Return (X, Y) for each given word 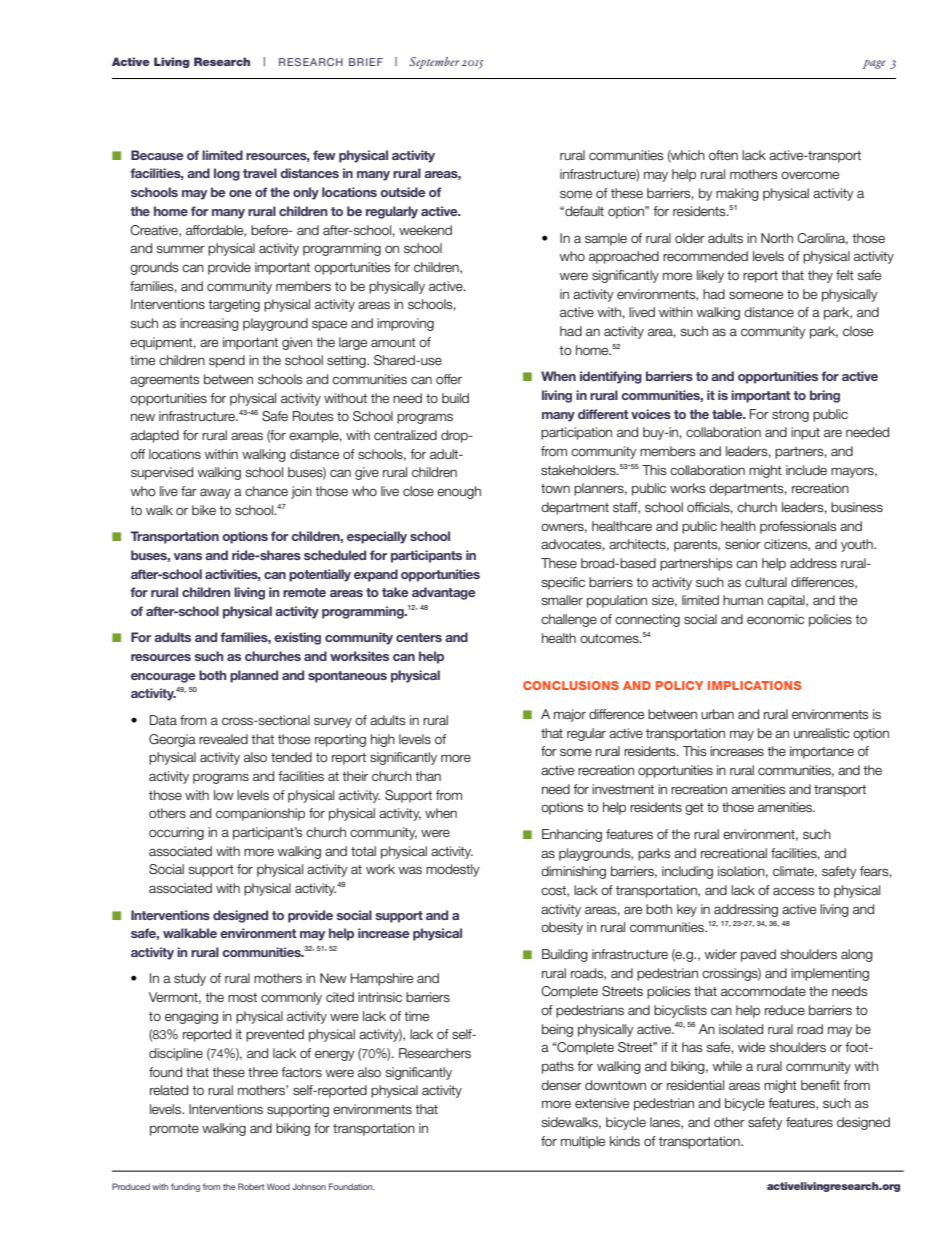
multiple (583, 1142)
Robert (251, 1186)
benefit (820, 1085)
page (874, 64)
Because (157, 155)
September (434, 63)
